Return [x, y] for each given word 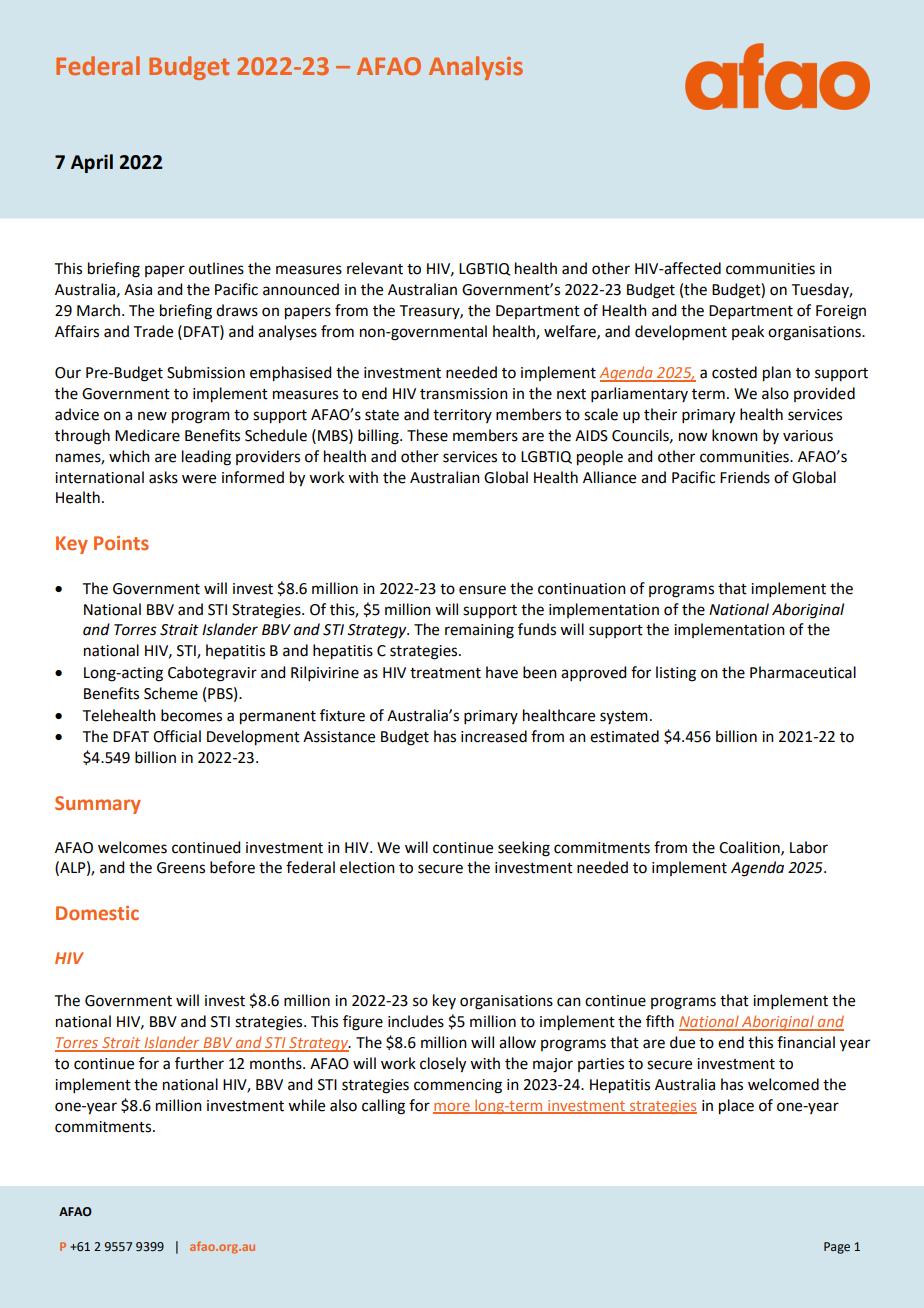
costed [734, 372]
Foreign [841, 312]
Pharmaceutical [803, 672]
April [92, 163]
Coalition [750, 848]
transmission [464, 394]
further [199, 1063]
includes [416, 1021]
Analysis [476, 68]
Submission [206, 372]
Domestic [97, 913]
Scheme [171, 693]
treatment [445, 673]
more [452, 1108]
